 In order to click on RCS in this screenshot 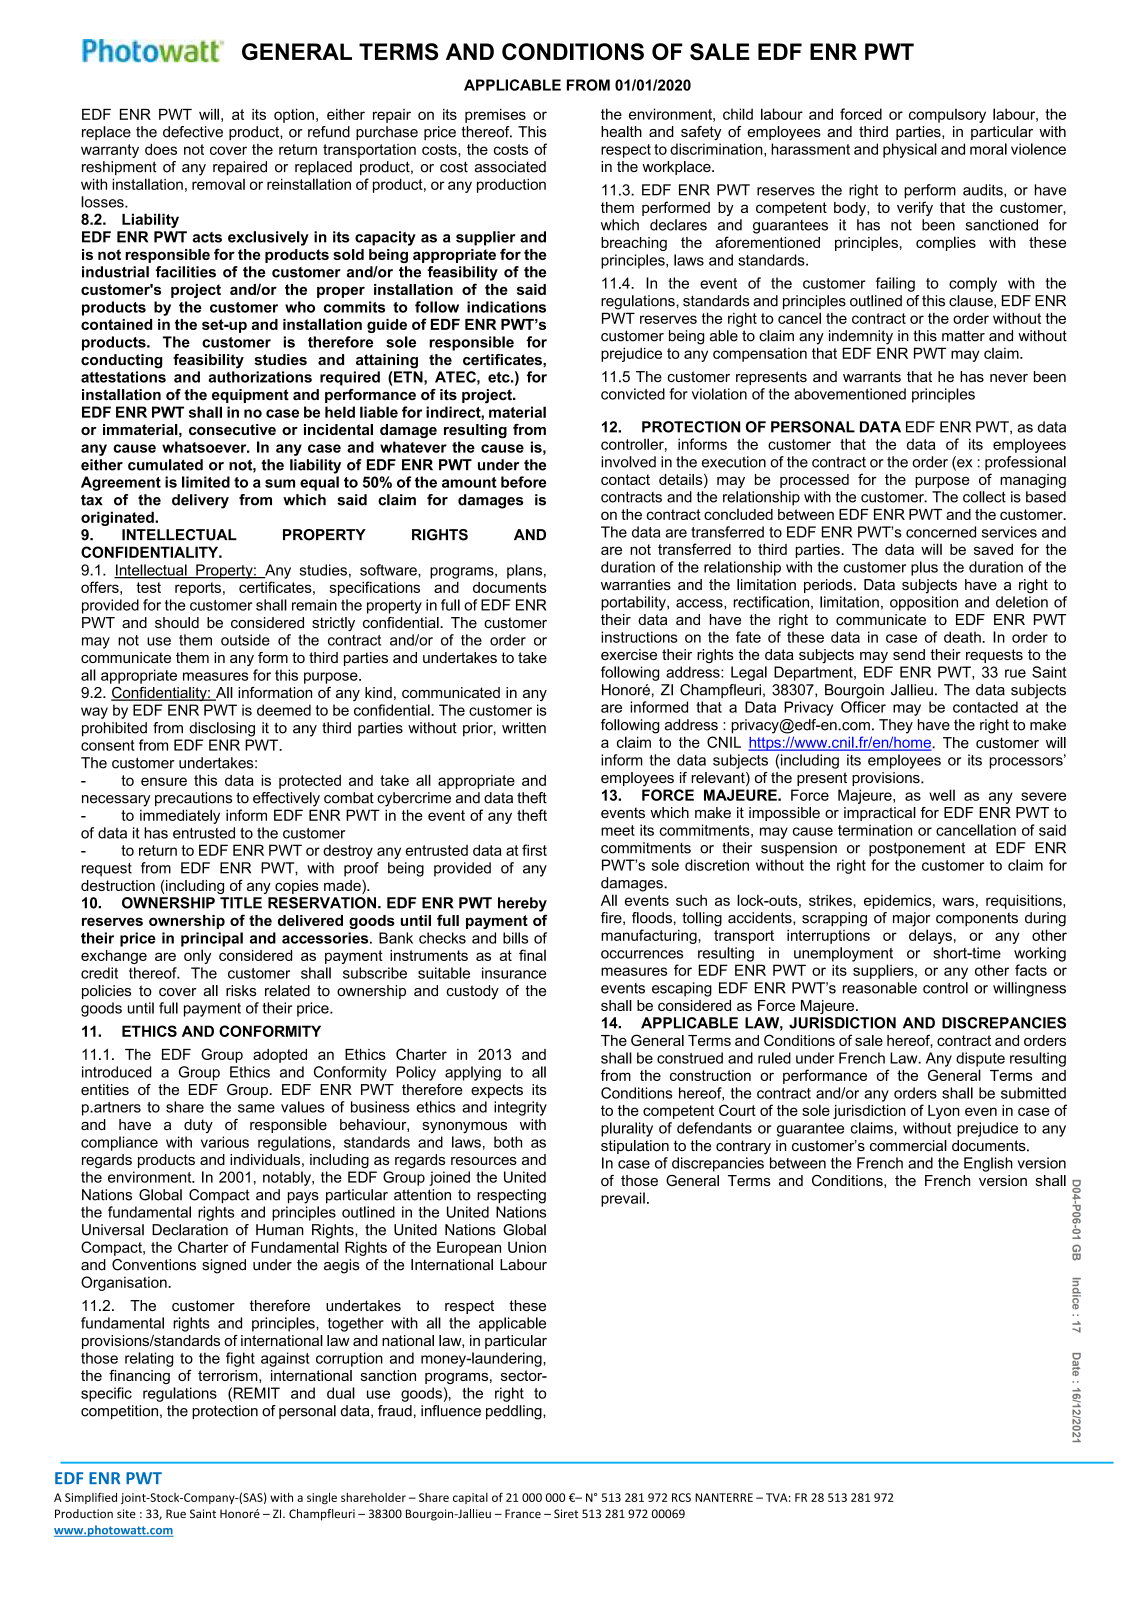, I will do `click(681, 1497)`.
